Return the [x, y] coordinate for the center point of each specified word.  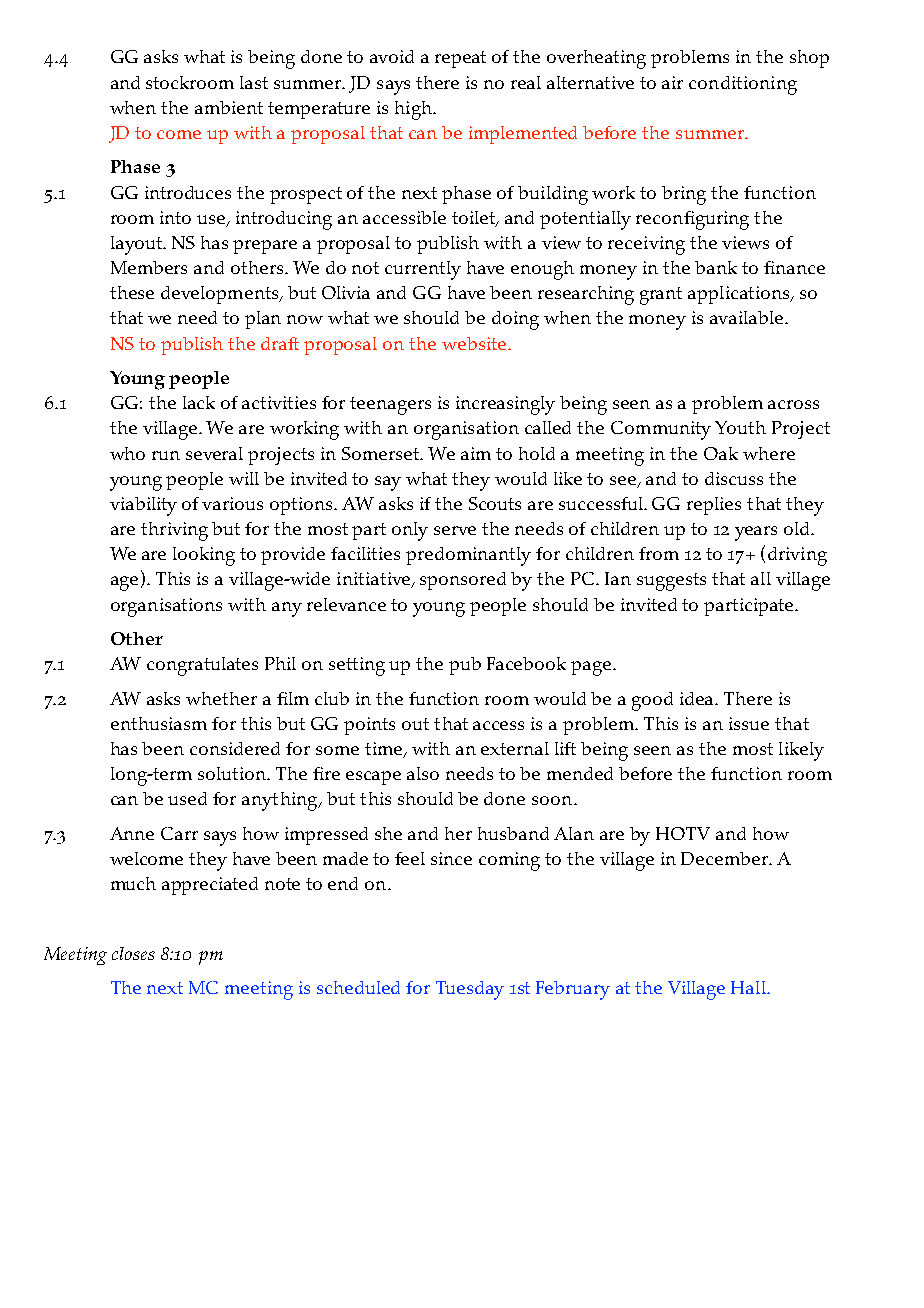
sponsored [463, 581]
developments [221, 295]
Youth [740, 427]
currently [423, 270]
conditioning [743, 85]
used [187, 798]
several [214, 453]
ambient [229, 107]
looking [204, 556]
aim [476, 453]
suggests [671, 582]
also [423, 773]
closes [133, 953]
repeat [460, 59]
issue [749, 723]
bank [716, 267]
